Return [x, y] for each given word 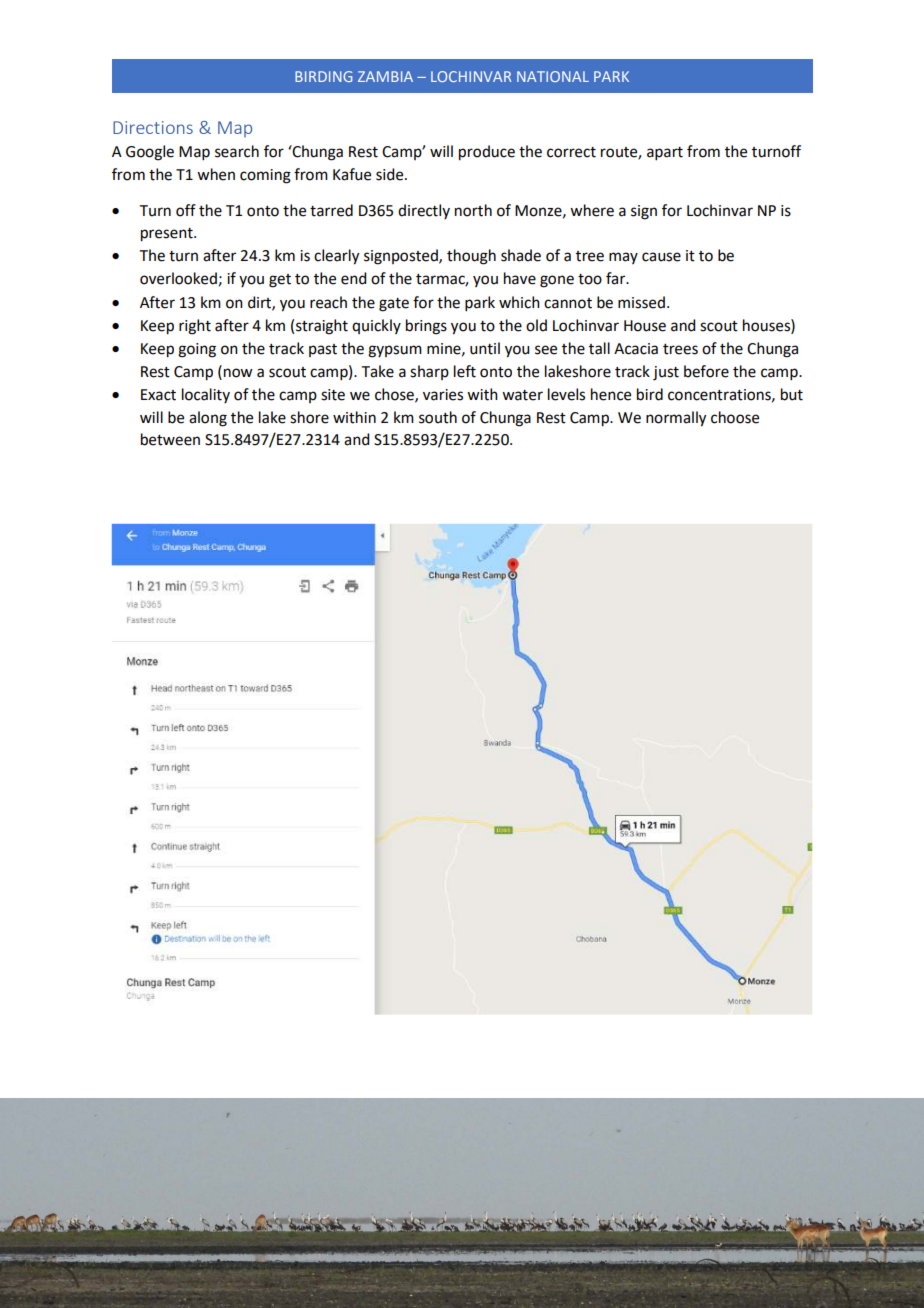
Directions [153, 127]
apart [665, 153]
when [216, 174]
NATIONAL [553, 76]
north [473, 210]
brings [426, 327]
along [208, 419]
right [195, 327]
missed [641, 302]
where [592, 210]
